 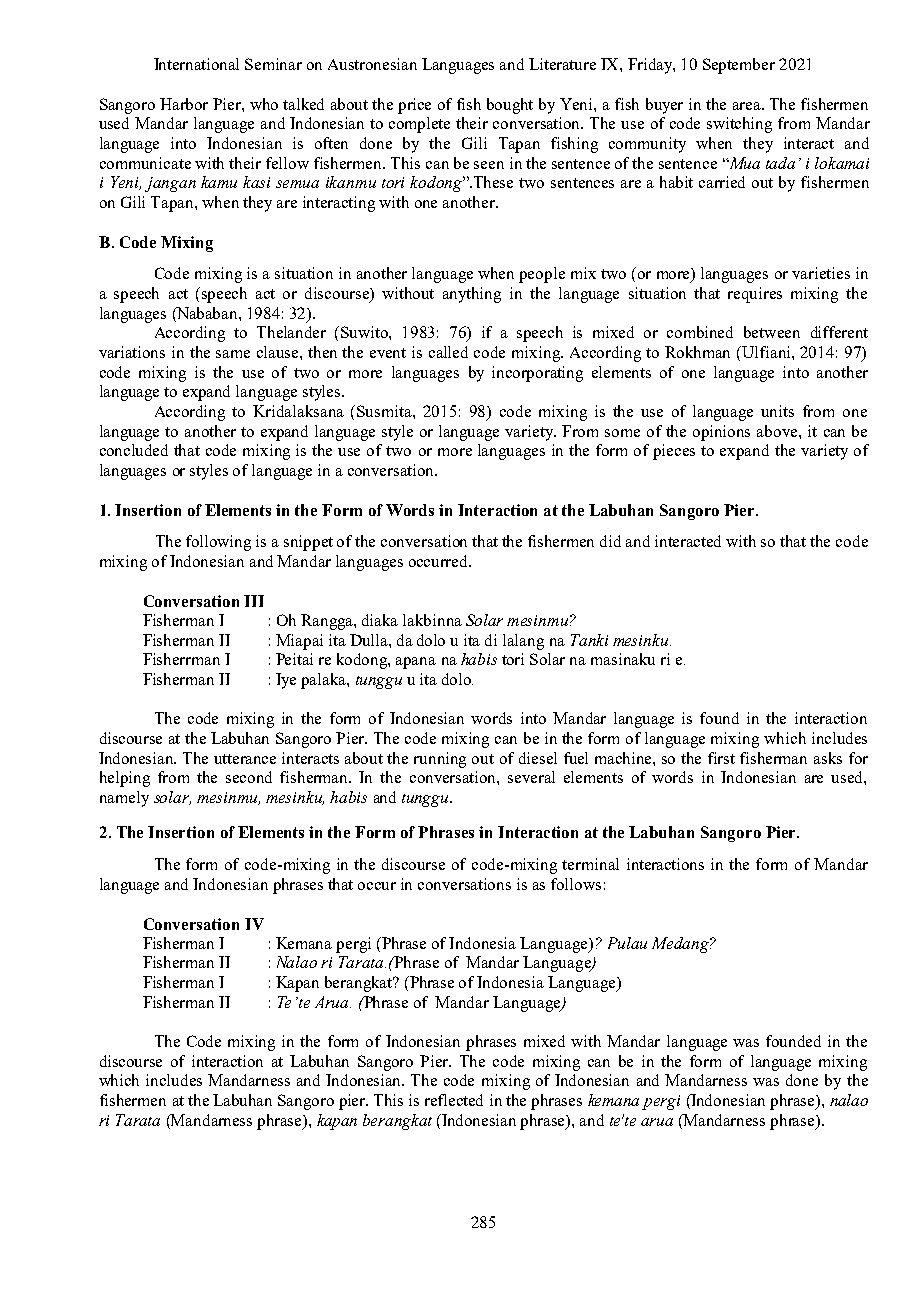 I want to click on did, so click(x=610, y=541).
